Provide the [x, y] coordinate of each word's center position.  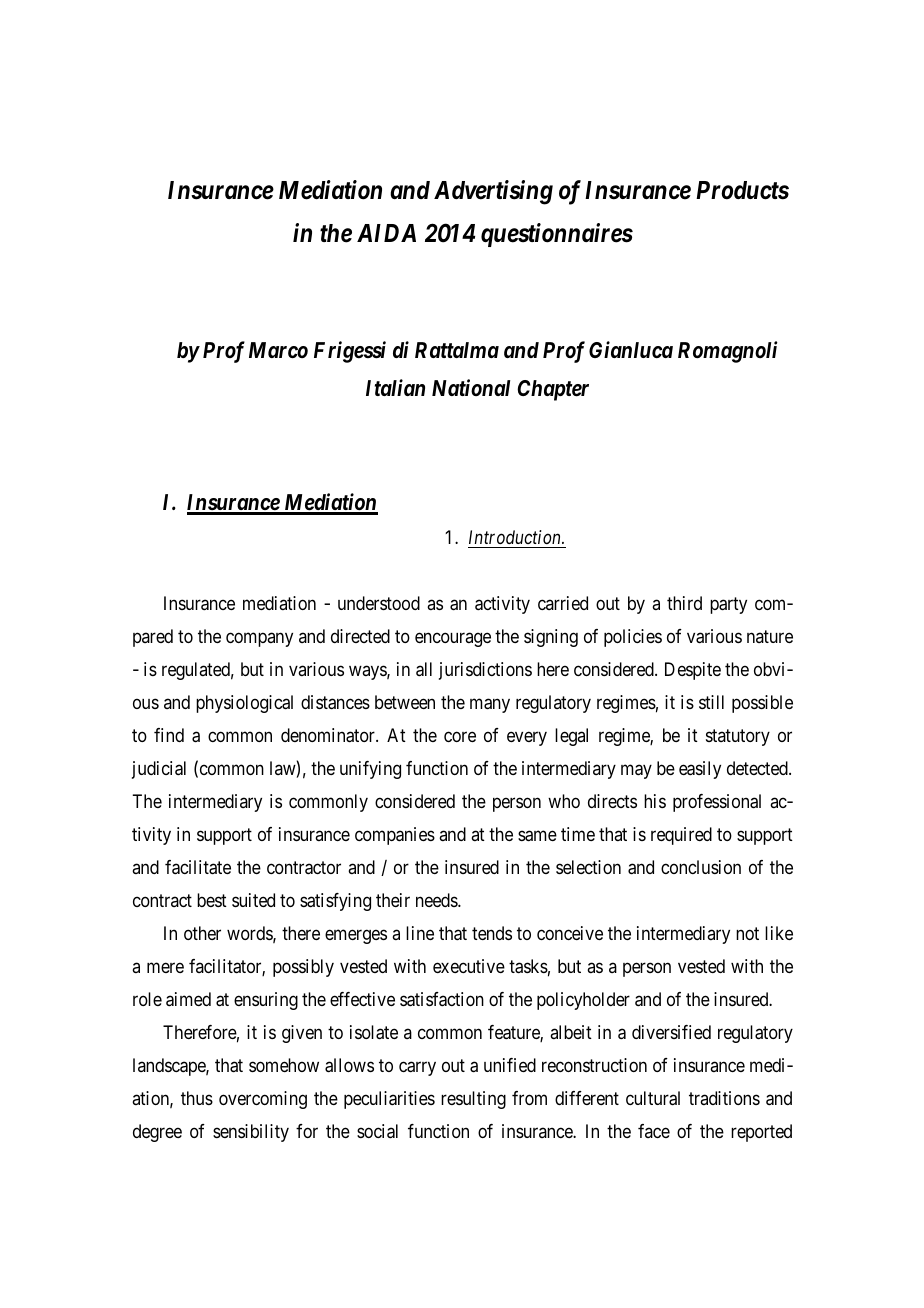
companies [395, 836]
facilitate [198, 867]
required [681, 836]
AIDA [386, 233]
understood [379, 603]
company [259, 640]
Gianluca [631, 349]
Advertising [493, 192]
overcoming [263, 1100]
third [684, 603]
